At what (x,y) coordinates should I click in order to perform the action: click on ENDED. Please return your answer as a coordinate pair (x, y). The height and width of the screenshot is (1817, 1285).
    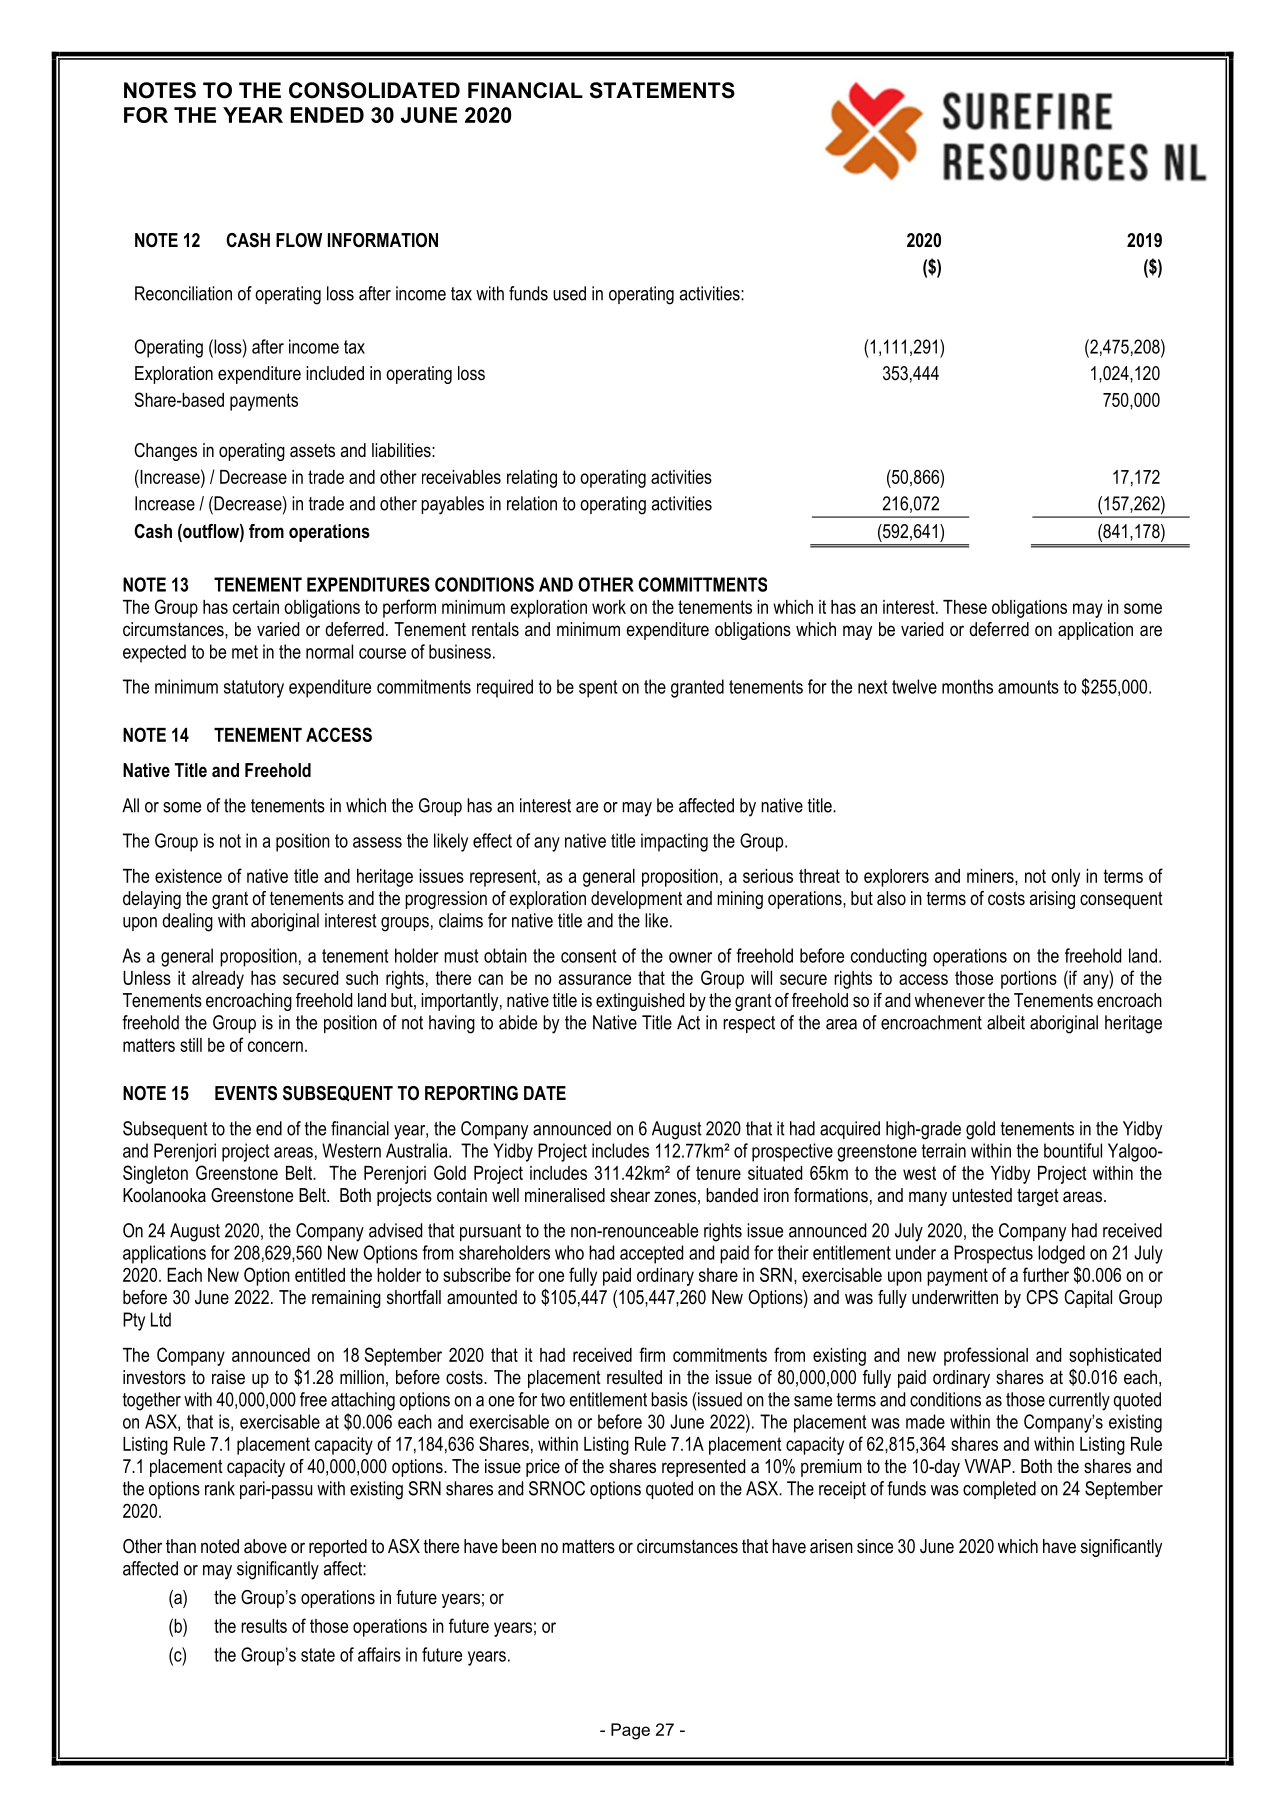
    Looking at the image, I should click on (327, 115).
